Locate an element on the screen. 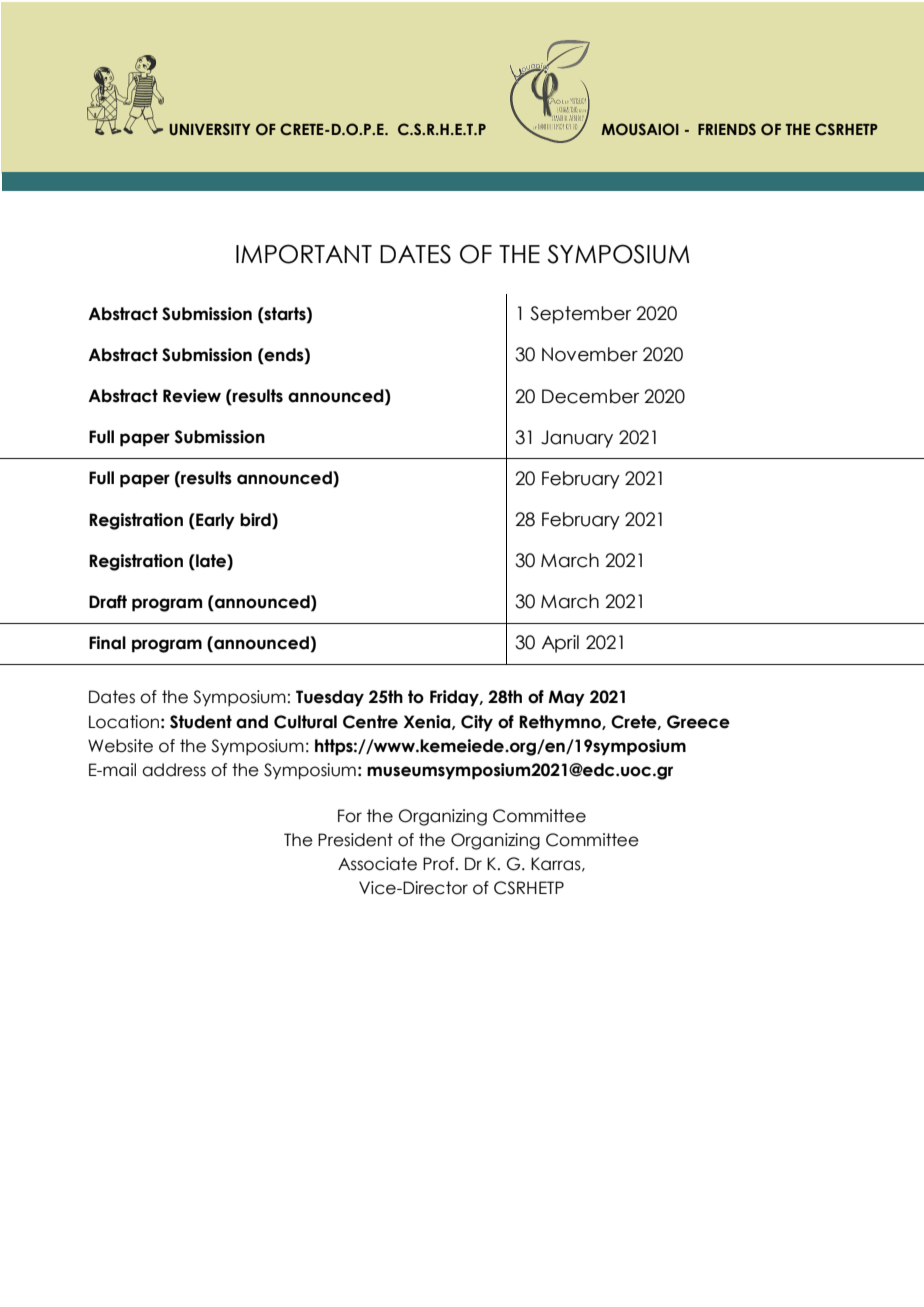 Image resolution: width=924 pixels, height=1307 pixels. May is located at coordinates (566, 698).
